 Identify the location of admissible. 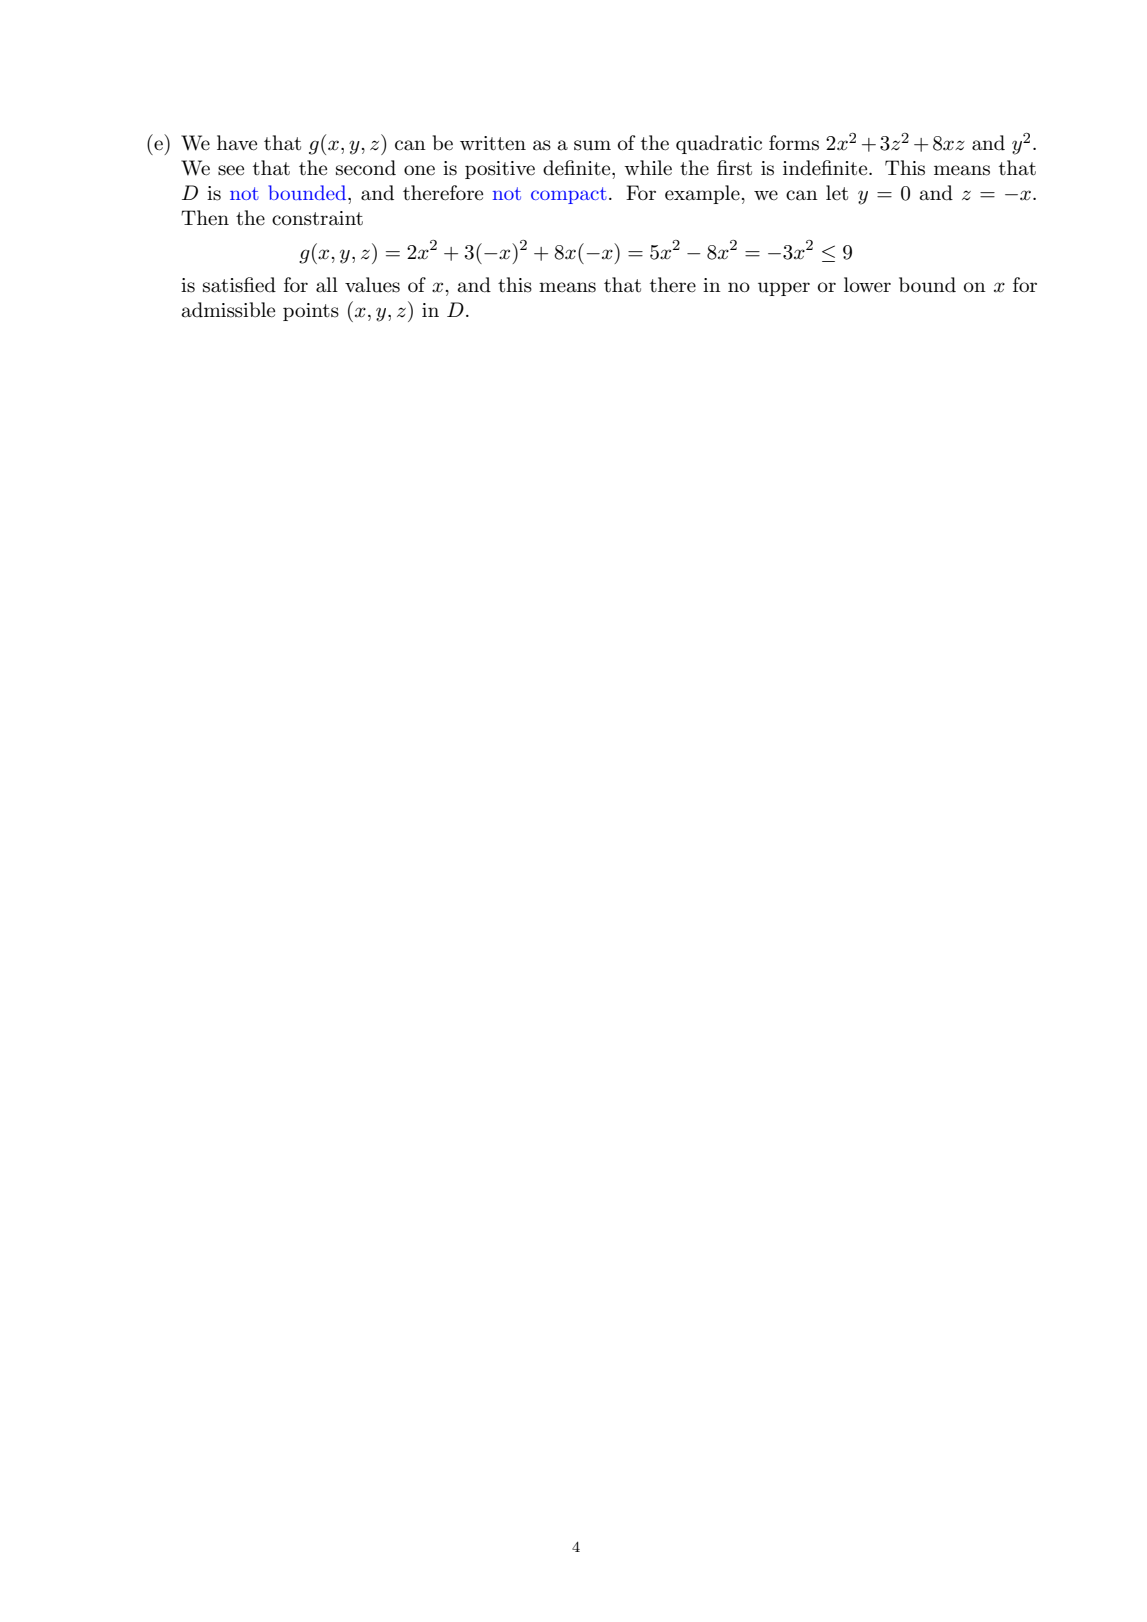
(228, 310).
